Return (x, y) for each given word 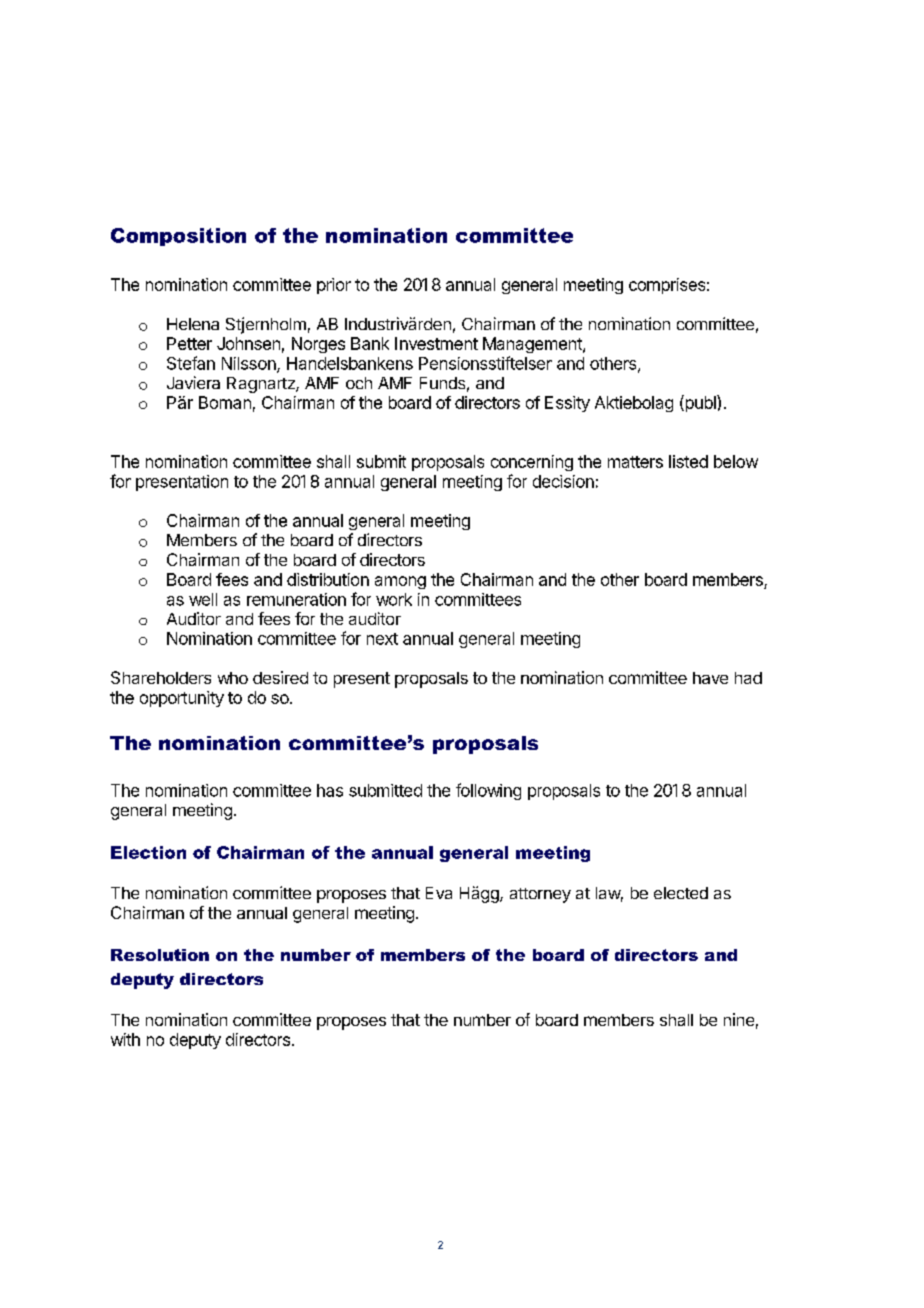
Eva (439, 893)
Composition (178, 237)
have (710, 678)
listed (688, 461)
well (203, 599)
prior (334, 286)
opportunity (182, 699)
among (400, 582)
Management (533, 345)
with (125, 1039)
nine (739, 1019)
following (488, 791)
